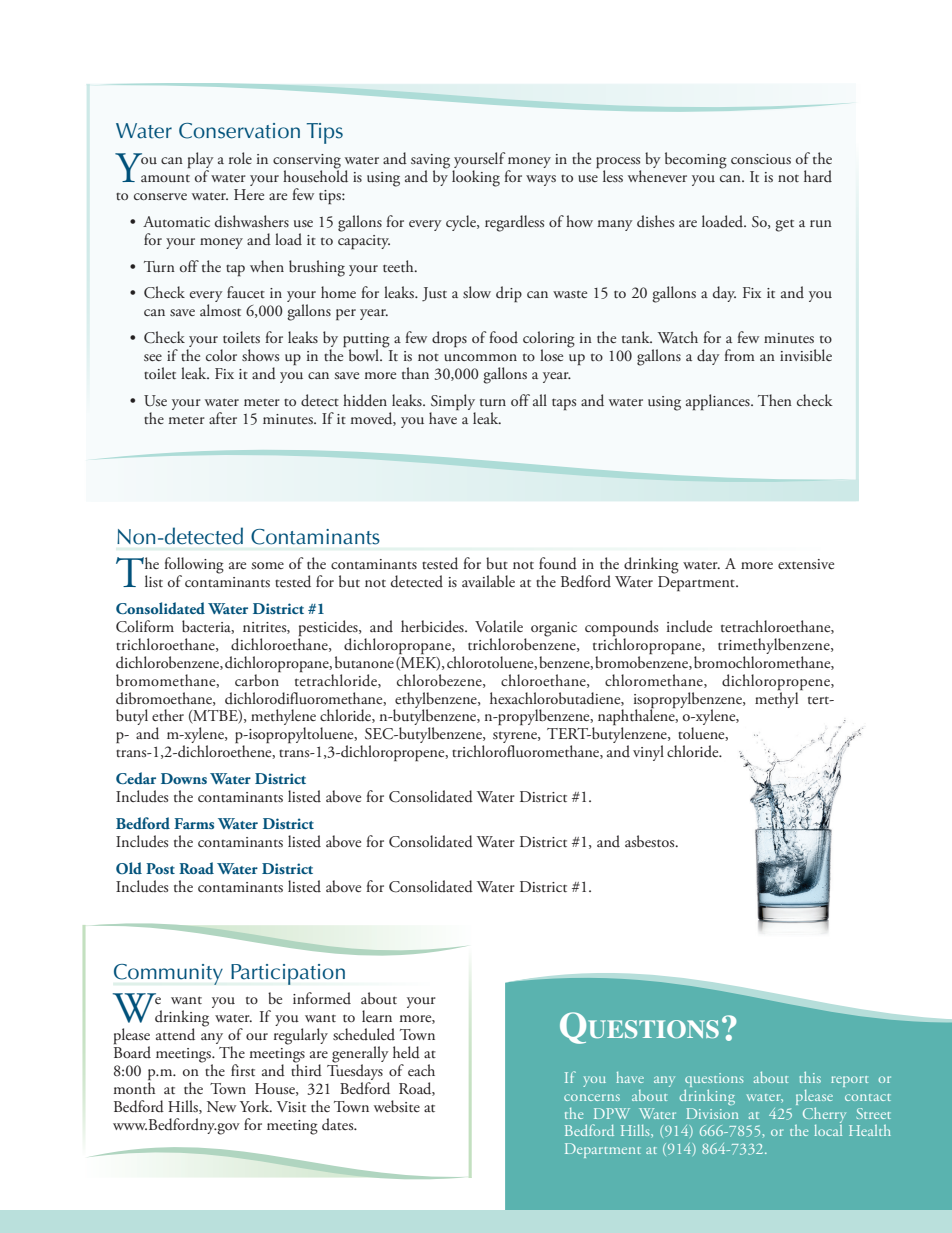 Image resolution: width=952 pixels, height=1233 pixels. What do you see at coordinates (223, 418) in the document?
I see `after` at bounding box center [223, 418].
